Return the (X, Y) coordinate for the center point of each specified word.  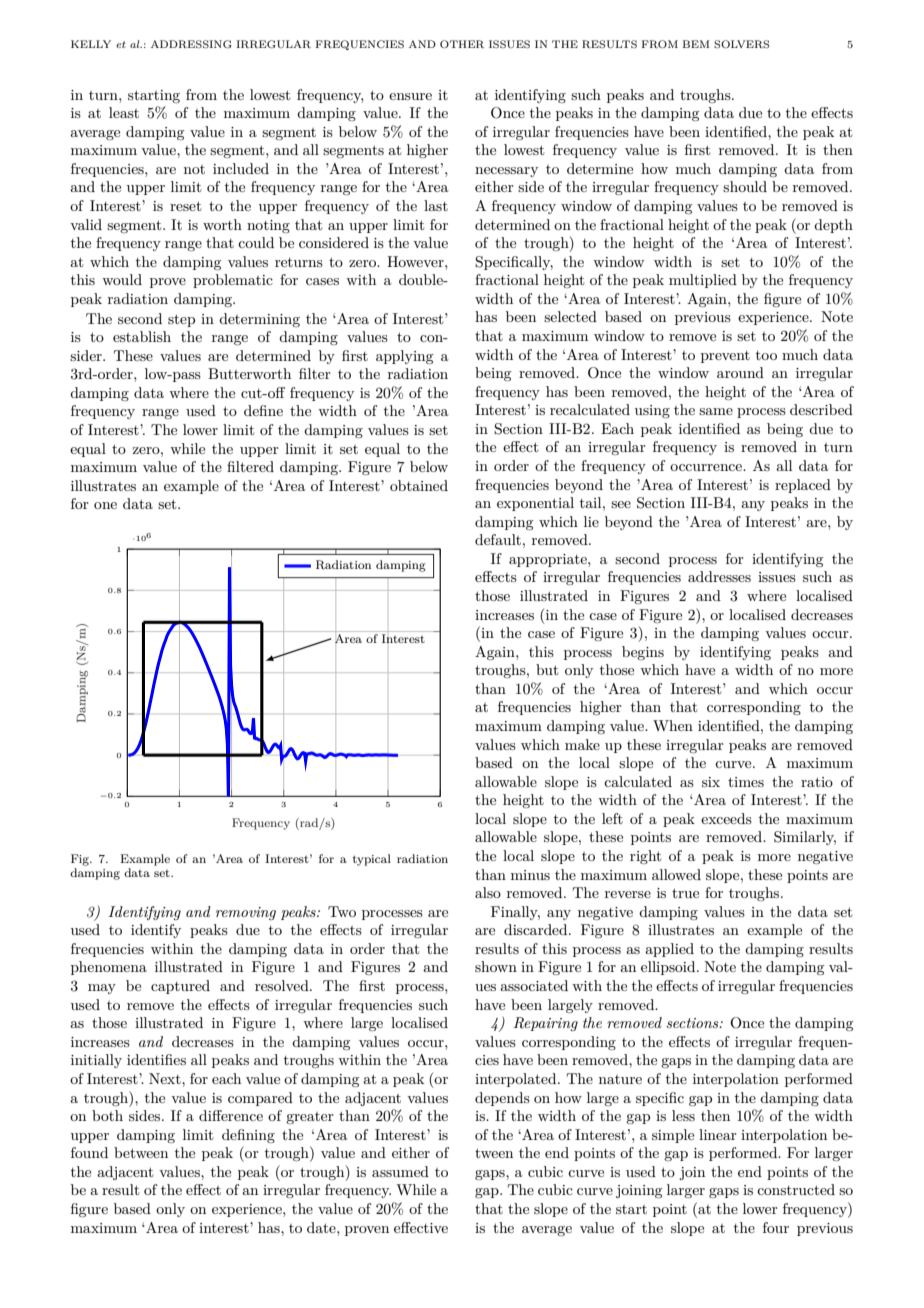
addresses (719, 576)
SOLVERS (741, 44)
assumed (400, 1171)
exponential (535, 504)
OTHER (462, 44)
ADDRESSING (191, 44)
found (89, 1152)
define (263, 410)
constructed (796, 1189)
